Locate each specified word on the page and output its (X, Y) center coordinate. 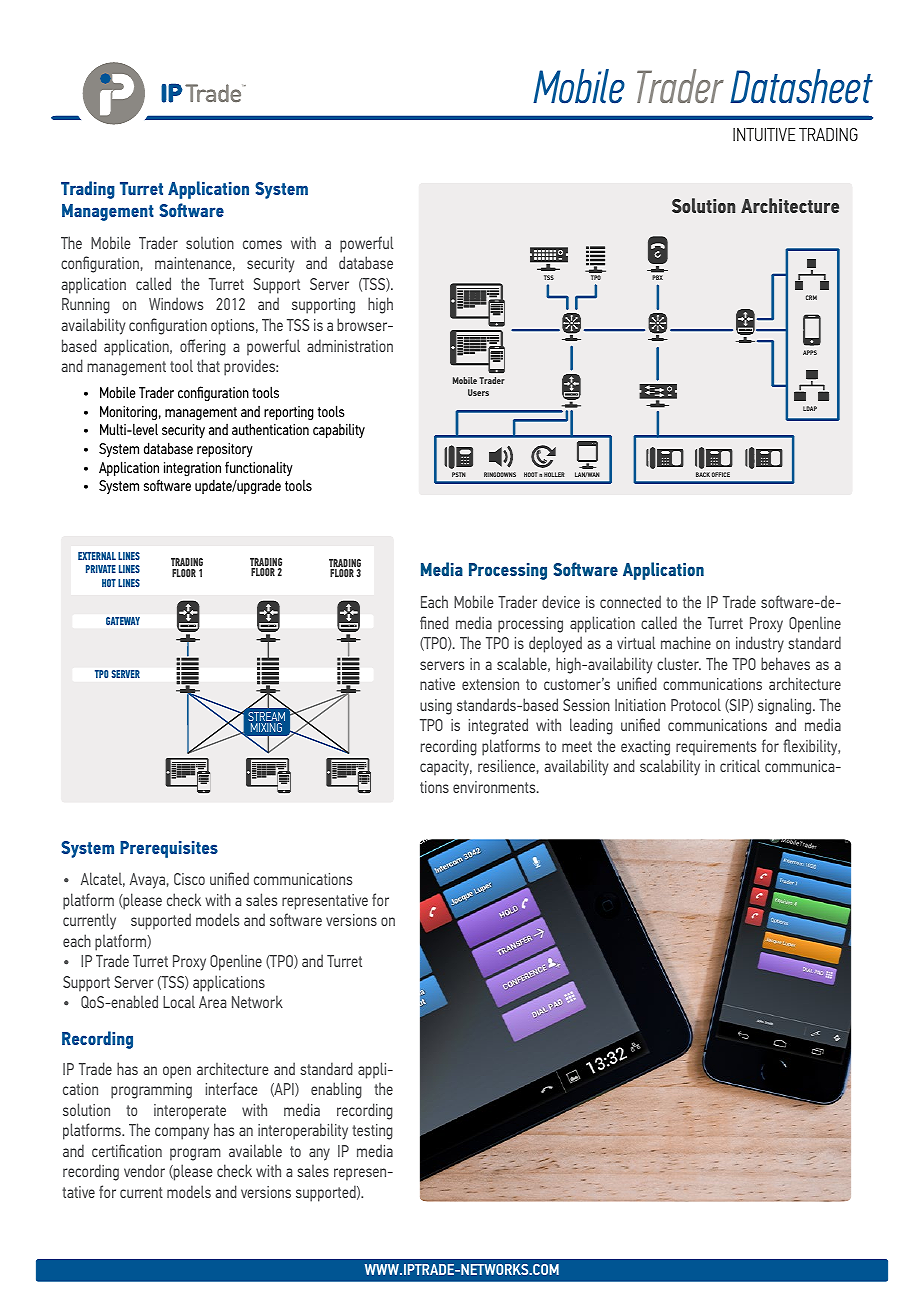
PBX (657, 277)
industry (760, 644)
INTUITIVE (764, 134)
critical (740, 765)
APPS (810, 352)
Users (478, 392)
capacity (446, 768)
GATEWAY (123, 621)
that (208, 365)
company (182, 1133)
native (437, 684)
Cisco (189, 879)
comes (262, 244)
